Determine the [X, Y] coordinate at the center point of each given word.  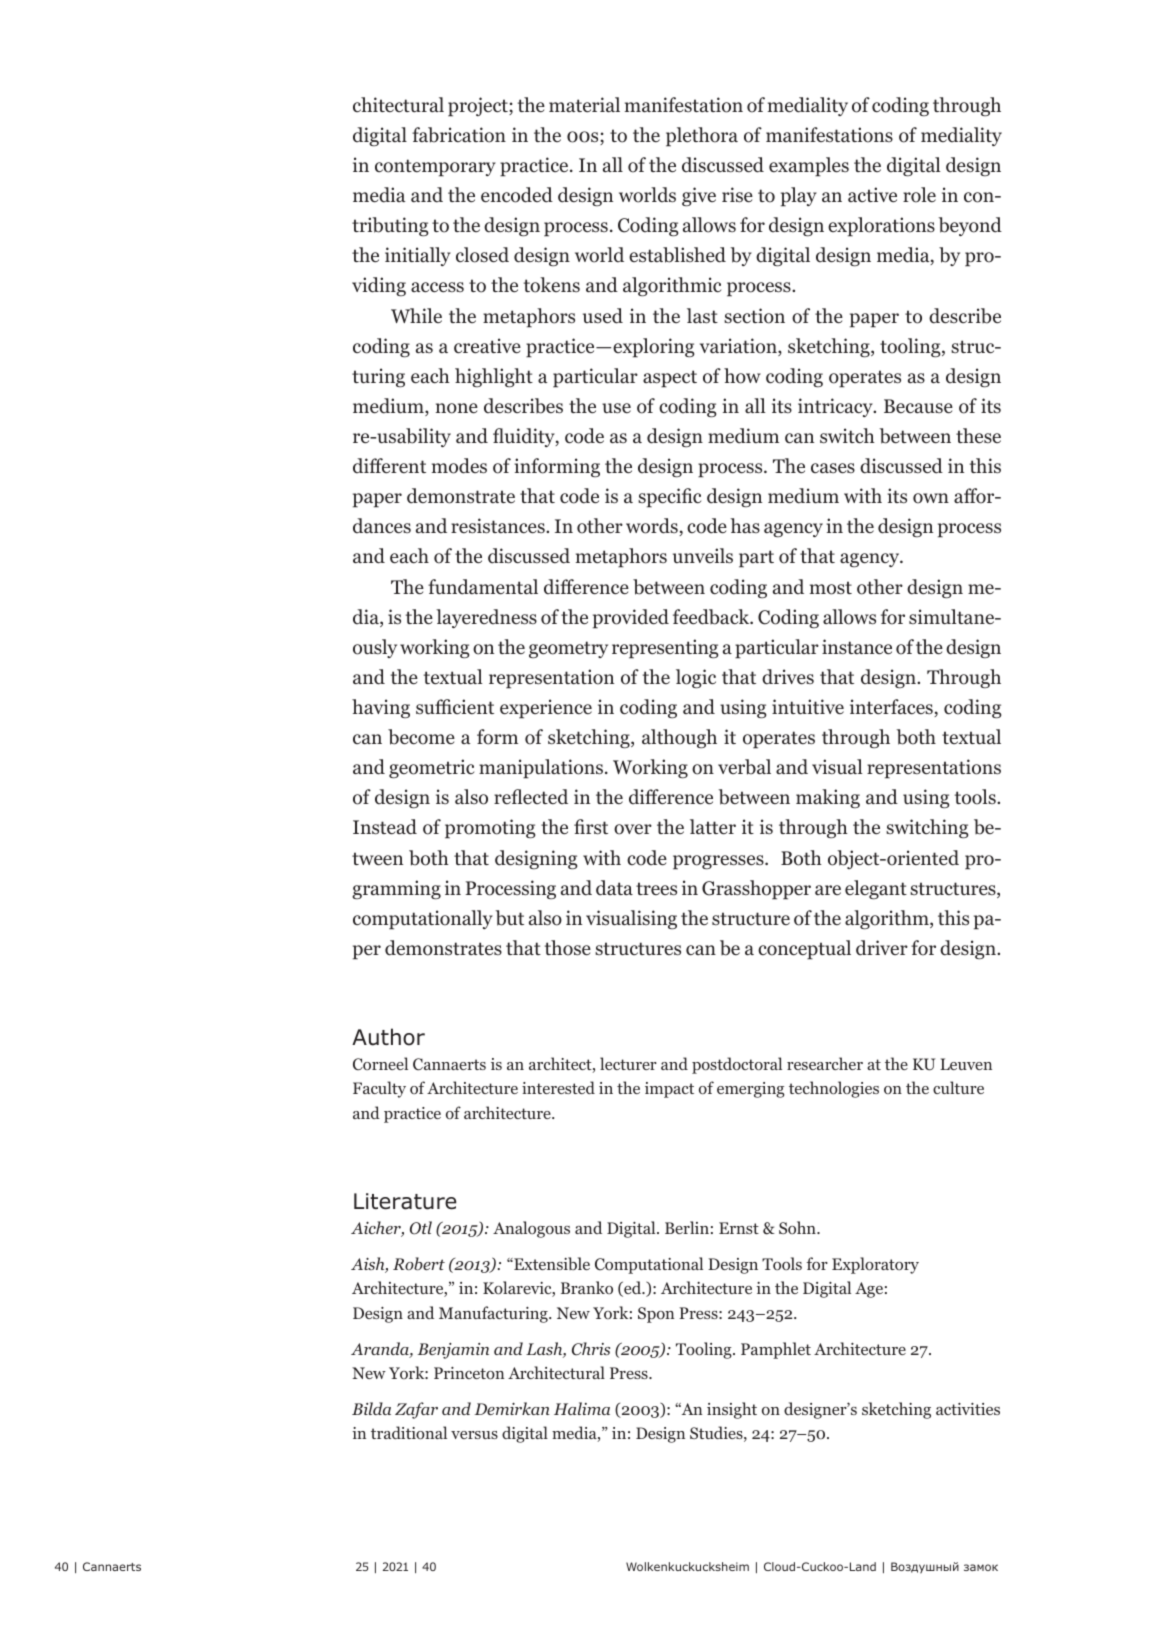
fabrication [459, 135]
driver [882, 948]
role [919, 195]
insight [732, 1410]
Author [388, 1037]
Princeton [469, 1373]
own [931, 498]
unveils [703, 555]
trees [656, 889]
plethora [702, 137]
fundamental [483, 587]
